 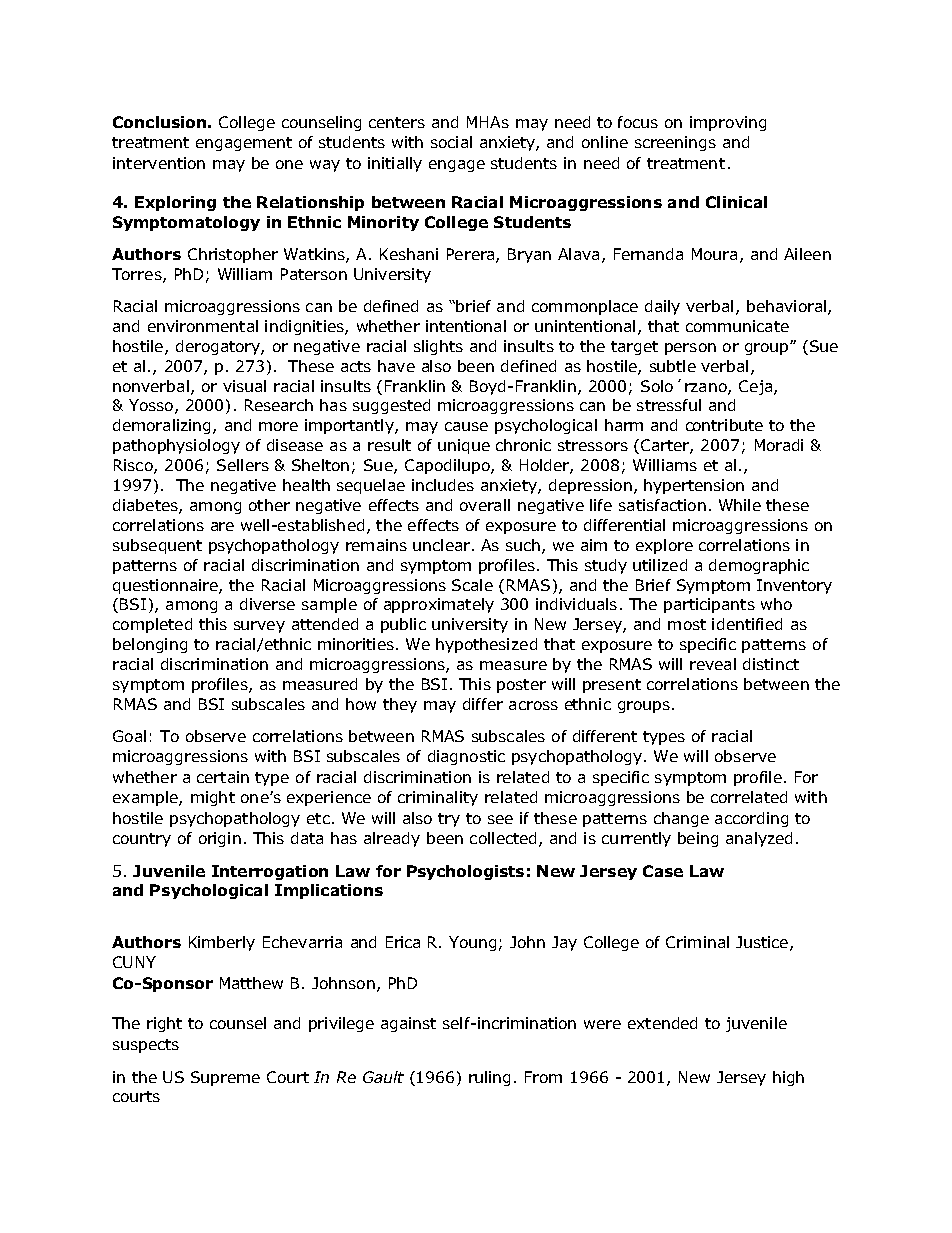 I want to click on unique, so click(x=464, y=446).
